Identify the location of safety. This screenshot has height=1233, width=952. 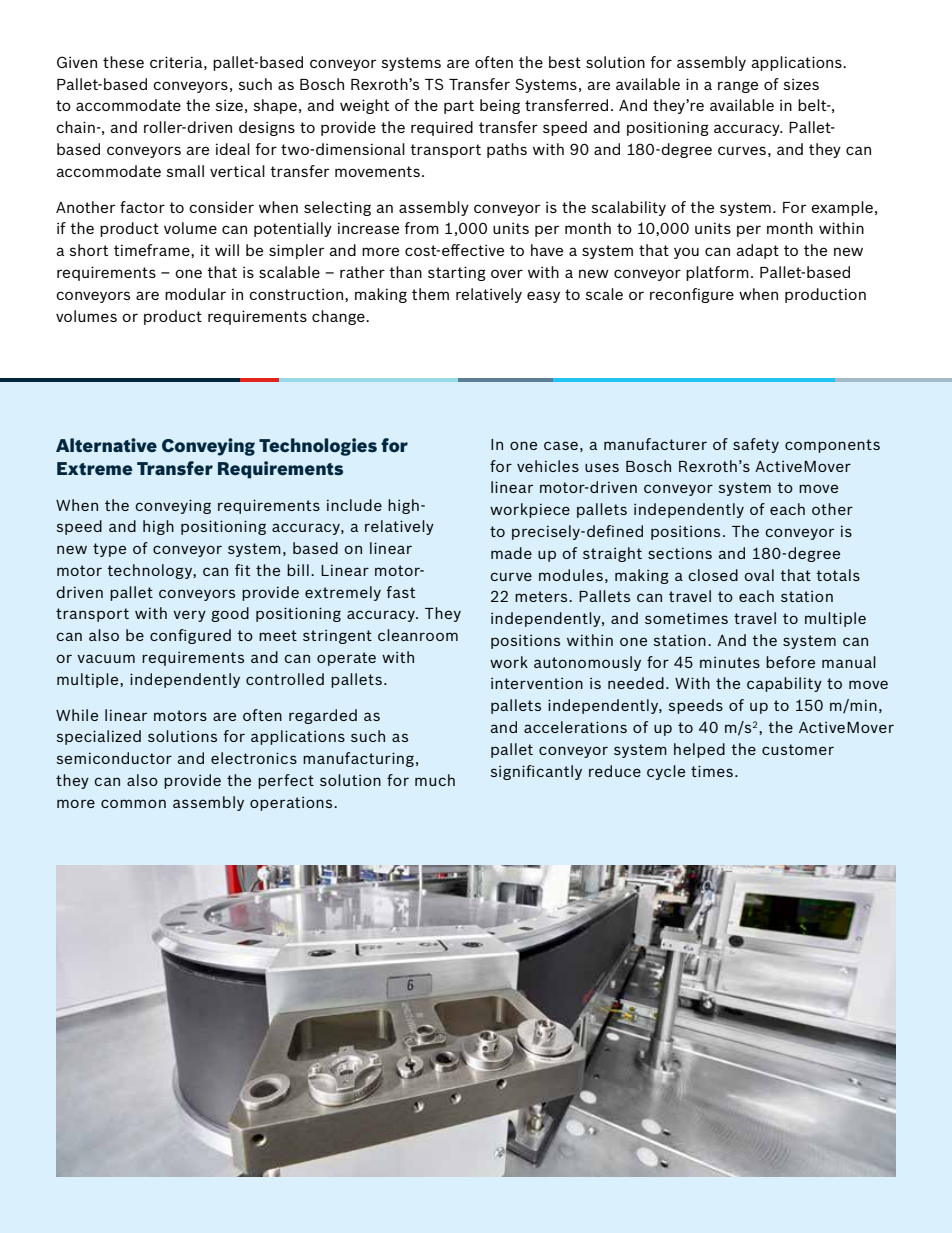
(756, 445).
